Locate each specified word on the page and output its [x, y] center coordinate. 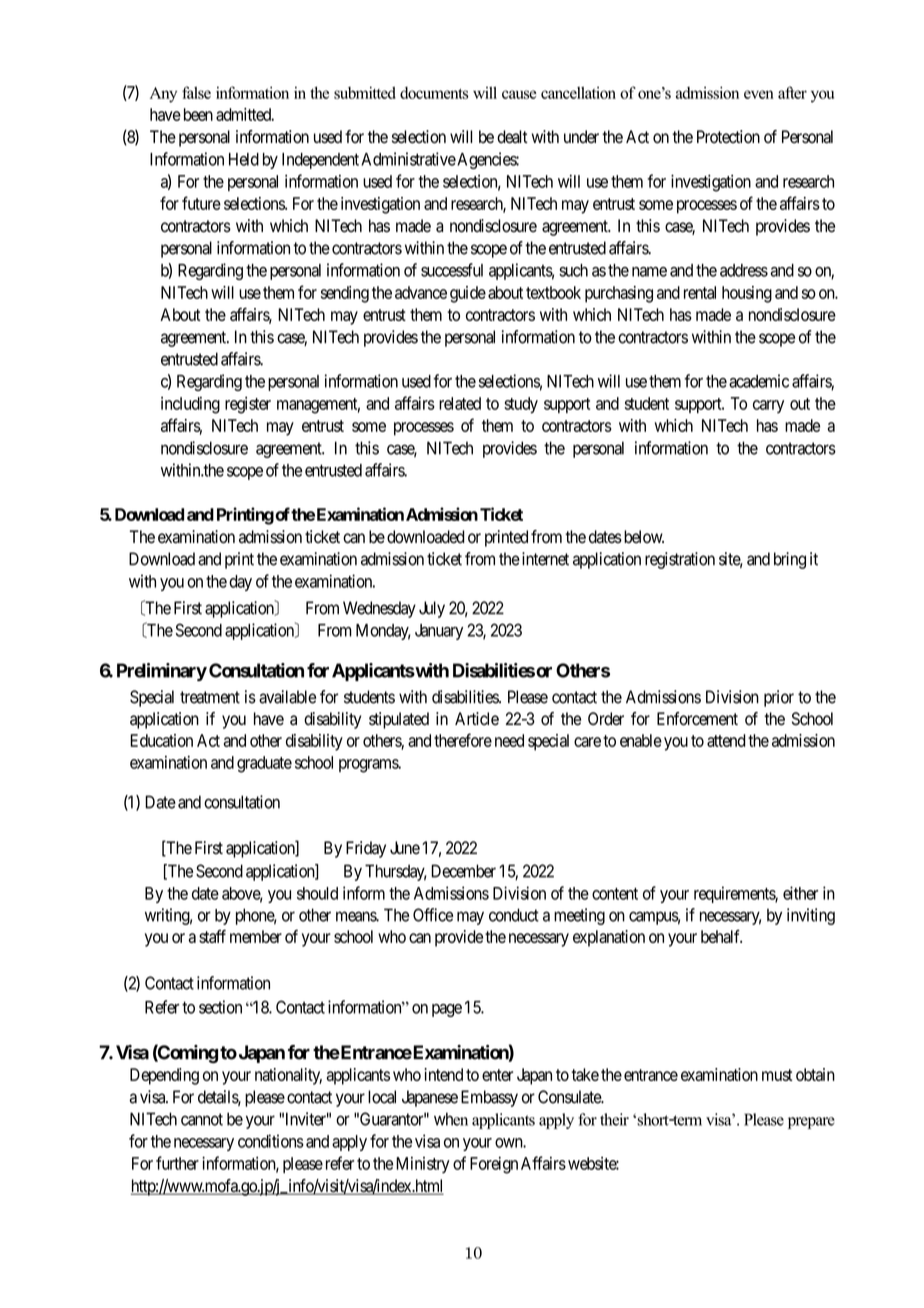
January [439, 632]
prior [779, 698]
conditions [271, 1141]
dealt [512, 137]
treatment [210, 697]
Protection [728, 137]
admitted [245, 114]
